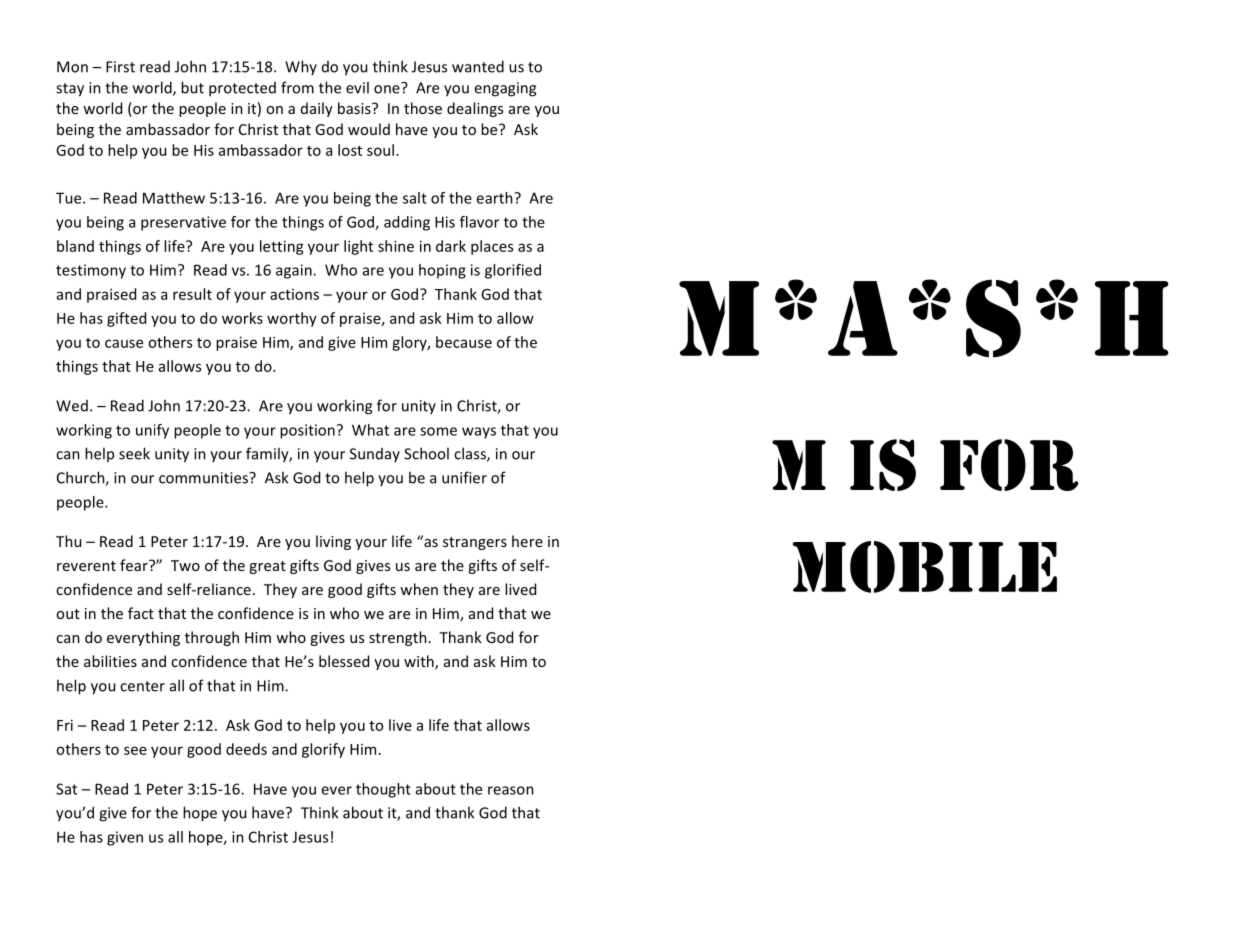 Image resolution: width=1233 pixels, height=952 pixels. Describe the element at coordinates (492, 247) in the screenshot. I see `places` at that location.
